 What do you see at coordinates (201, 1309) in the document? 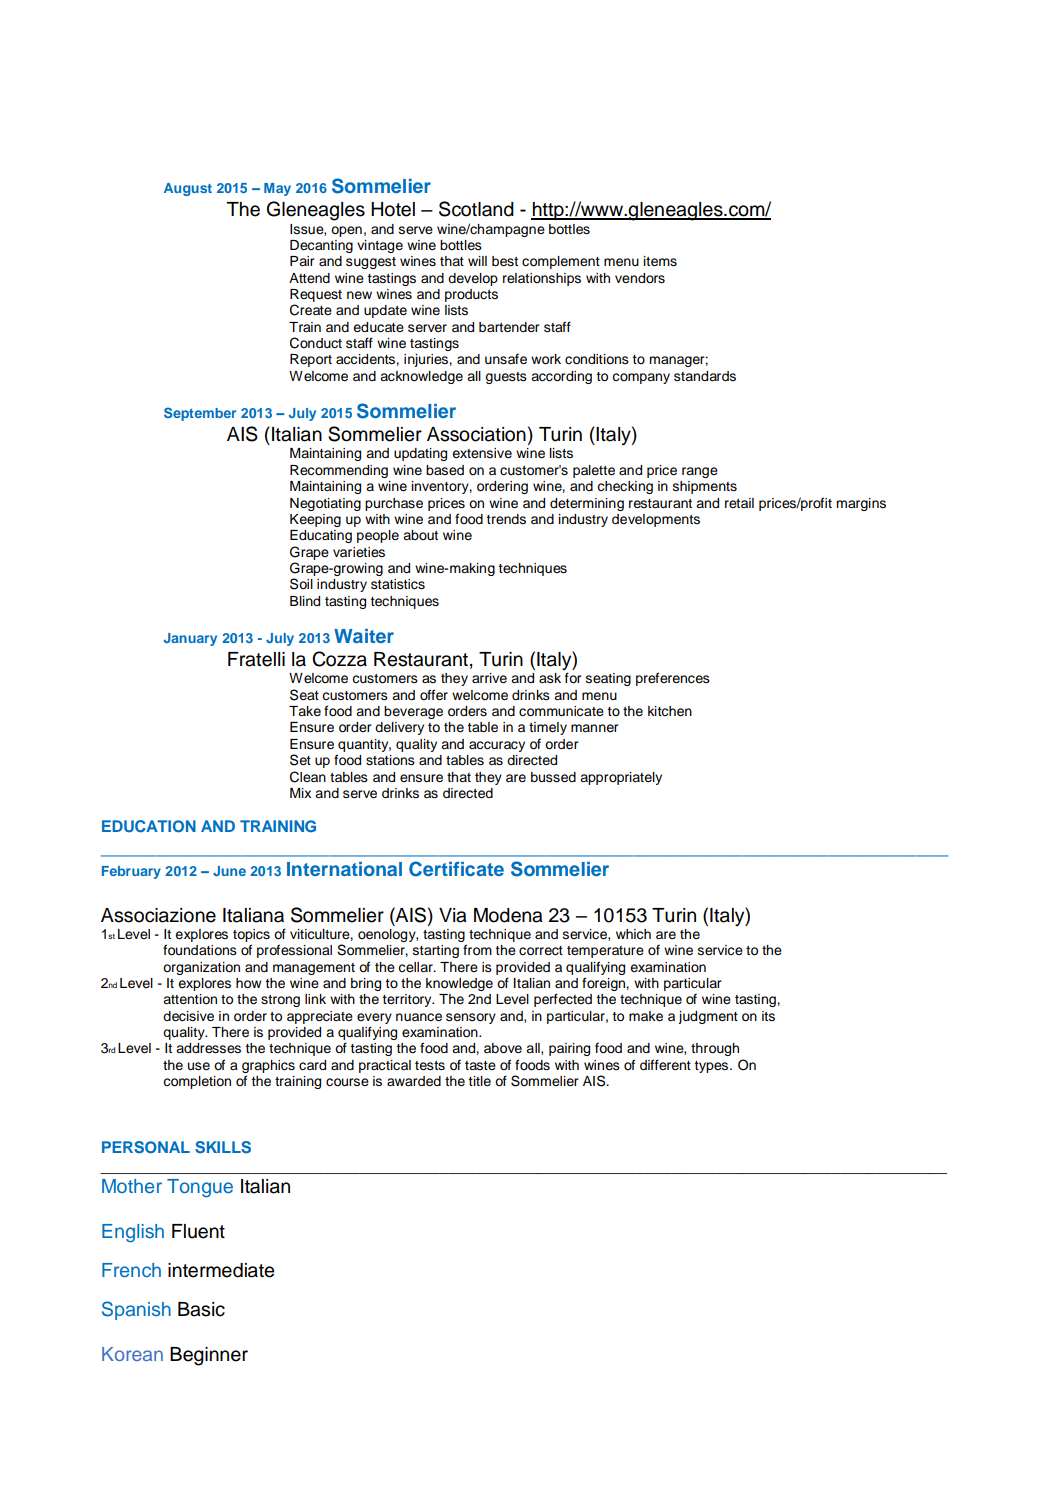
I see `Basic` at bounding box center [201, 1309].
